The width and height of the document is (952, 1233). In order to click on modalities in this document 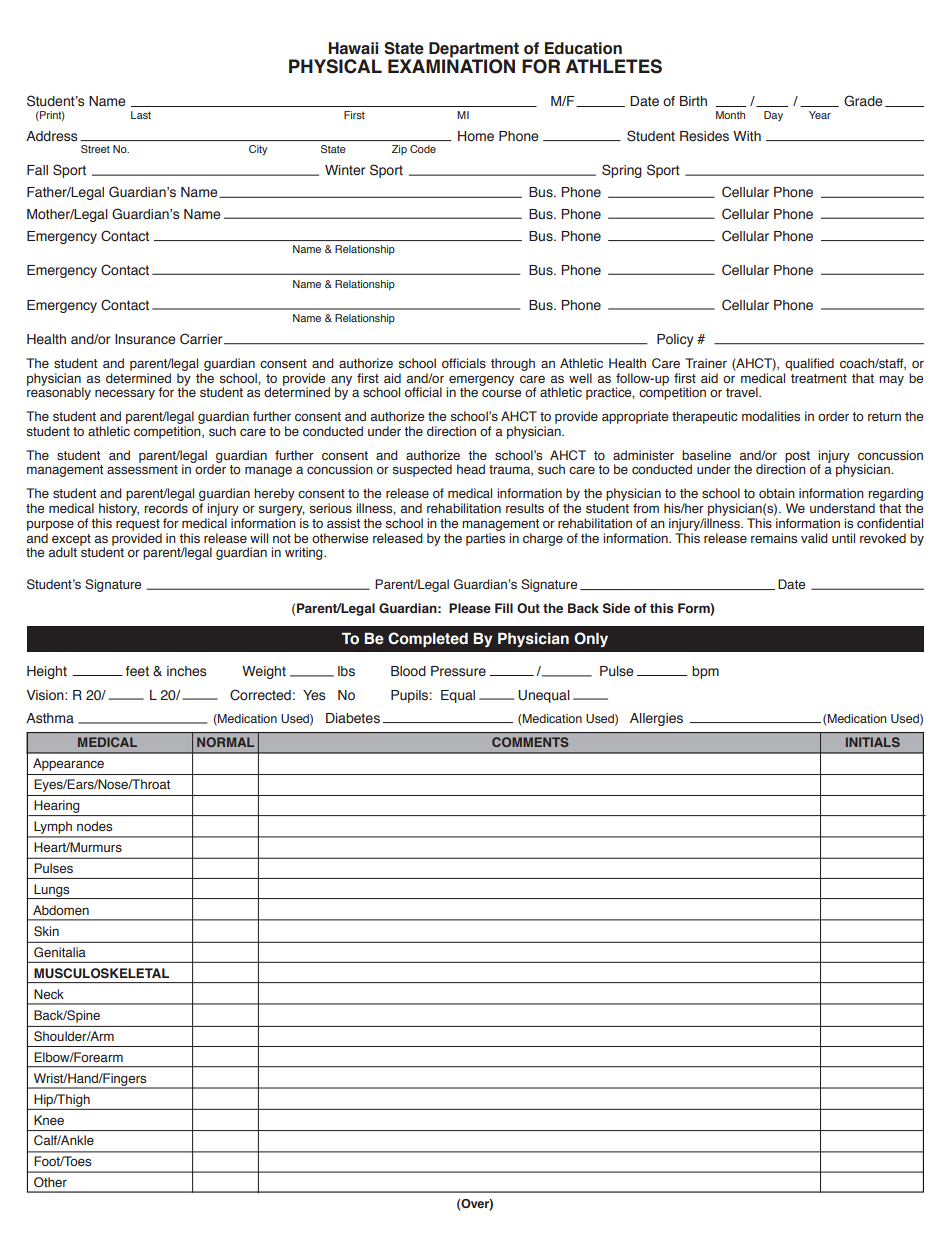, I will do `click(771, 416)`.
